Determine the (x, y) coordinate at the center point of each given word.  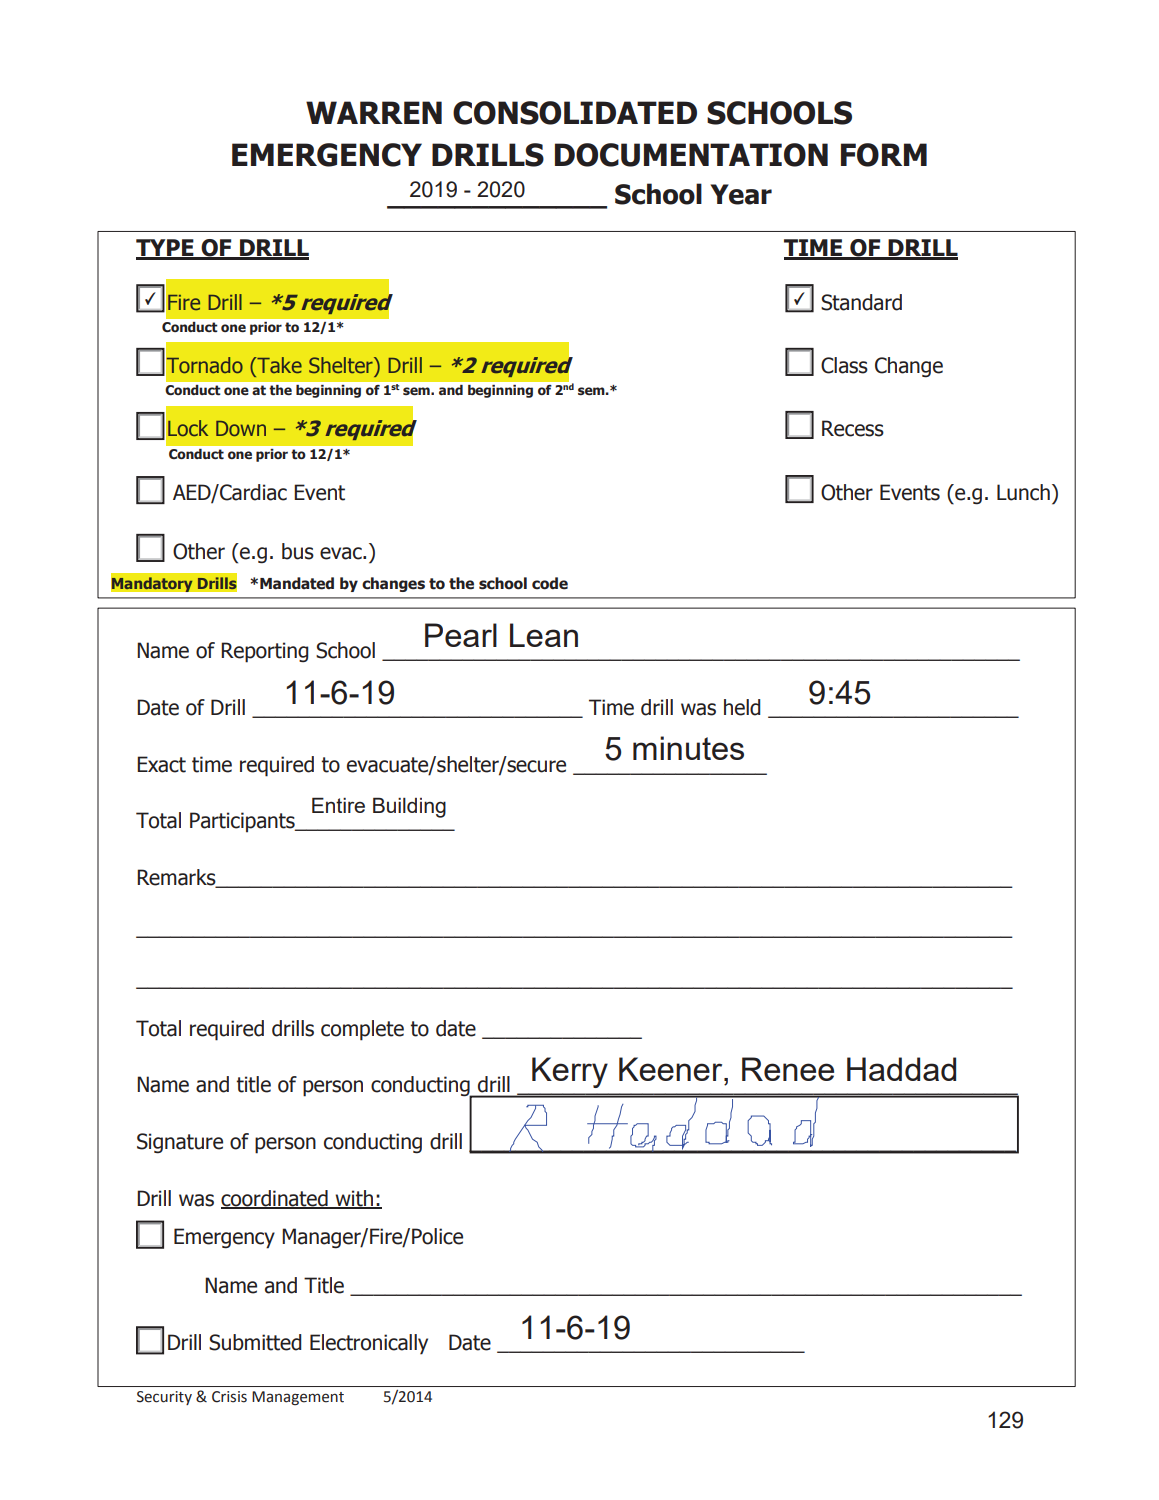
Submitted (255, 1342)
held (742, 707)
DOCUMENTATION (691, 155)
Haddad (901, 1069)
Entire (338, 805)
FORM (884, 155)
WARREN (374, 112)
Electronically (369, 1344)
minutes (688, 748)
